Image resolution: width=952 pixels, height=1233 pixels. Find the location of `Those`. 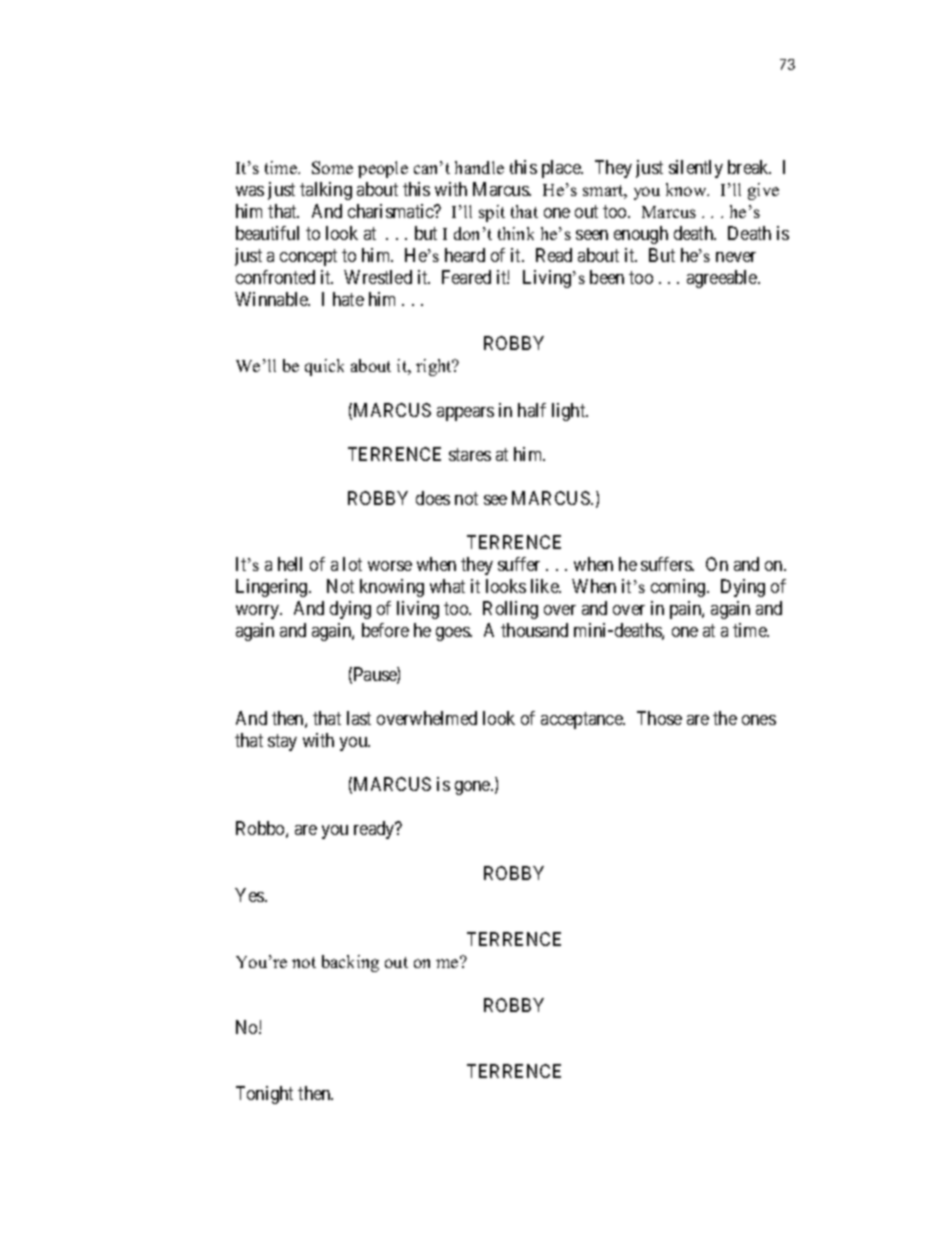

Those is located at coordinates (659, 718).
